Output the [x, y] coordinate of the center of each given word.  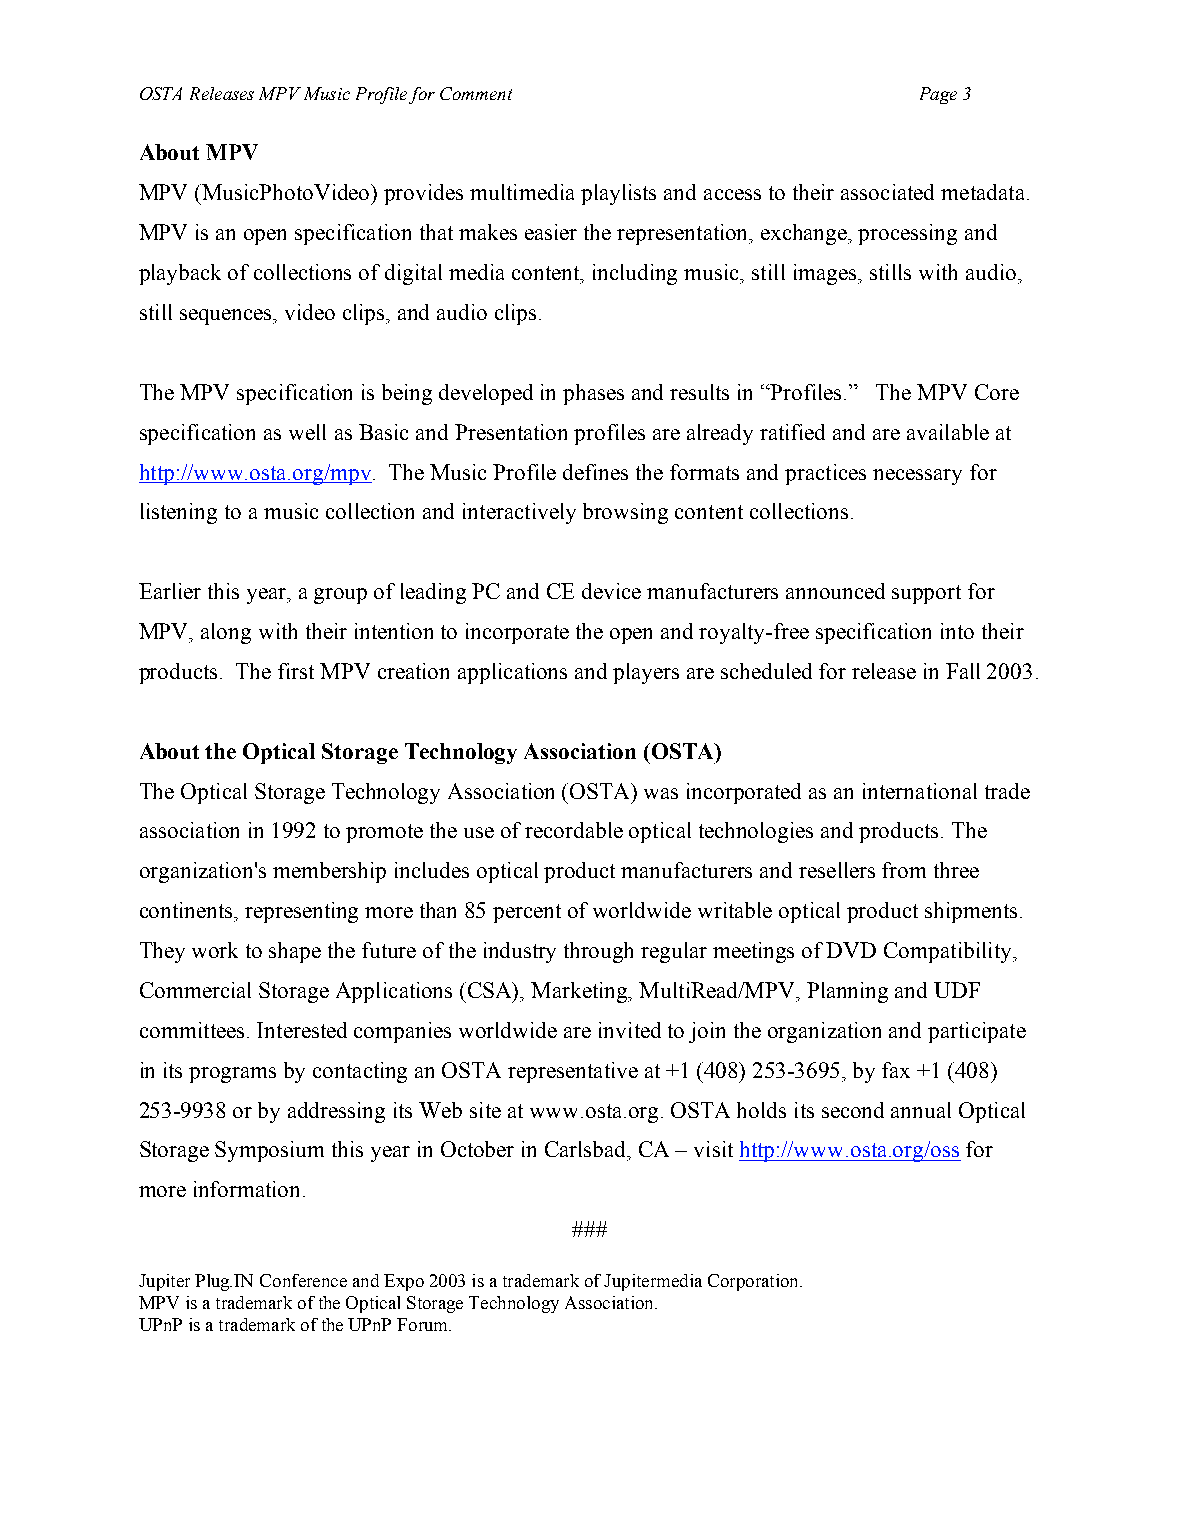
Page [938, 95]
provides [423, 194]
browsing [625, 513]
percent [527, 913]
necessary [917, 477]
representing [301, 912]
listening [179, 513]
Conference [303, 1280]
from [904, 870]
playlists [618, 194]
